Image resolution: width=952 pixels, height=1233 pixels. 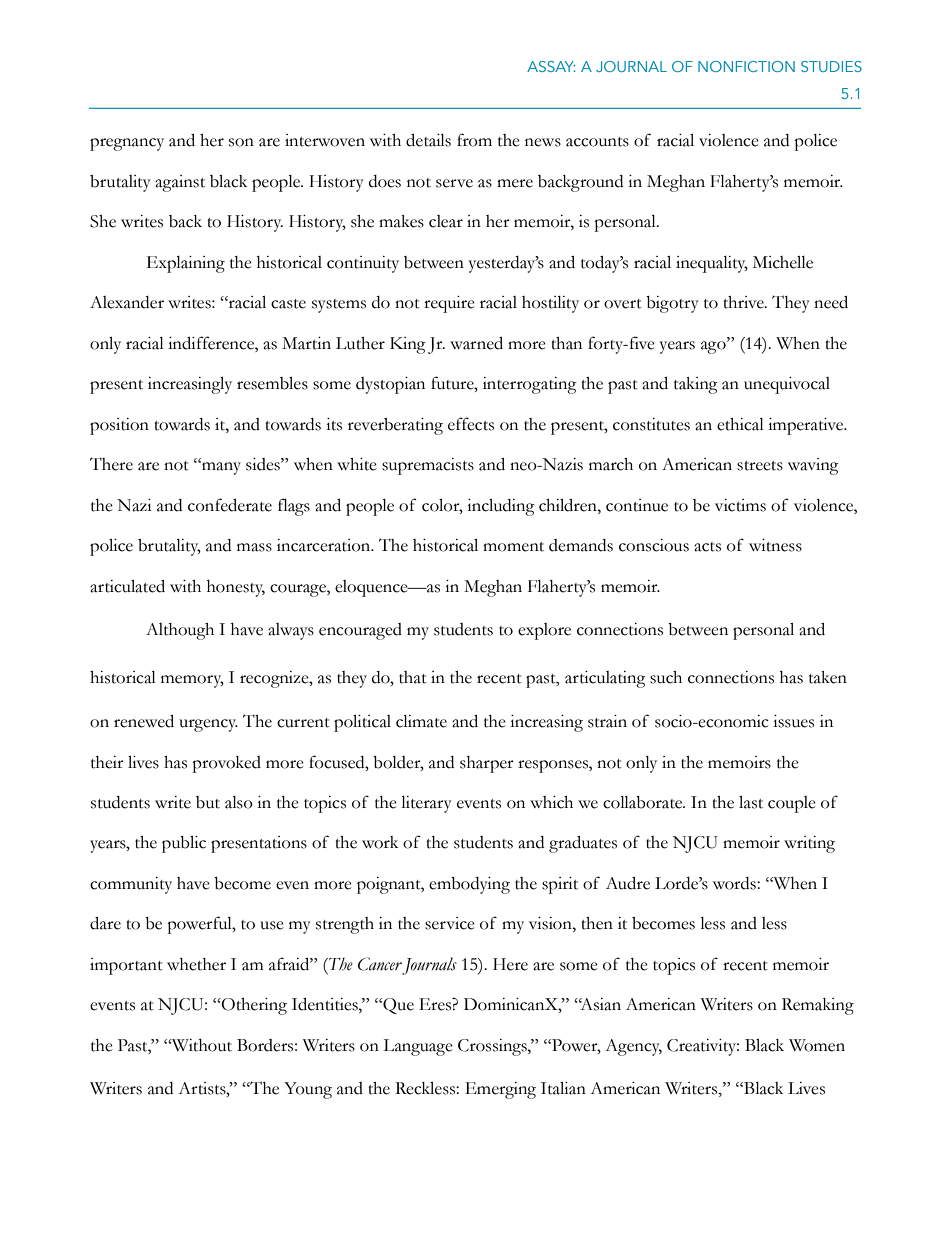 What do you see at coordinates (236, 588) in the screenshot?
I see `honesty` at bounding box center [236, 588].
